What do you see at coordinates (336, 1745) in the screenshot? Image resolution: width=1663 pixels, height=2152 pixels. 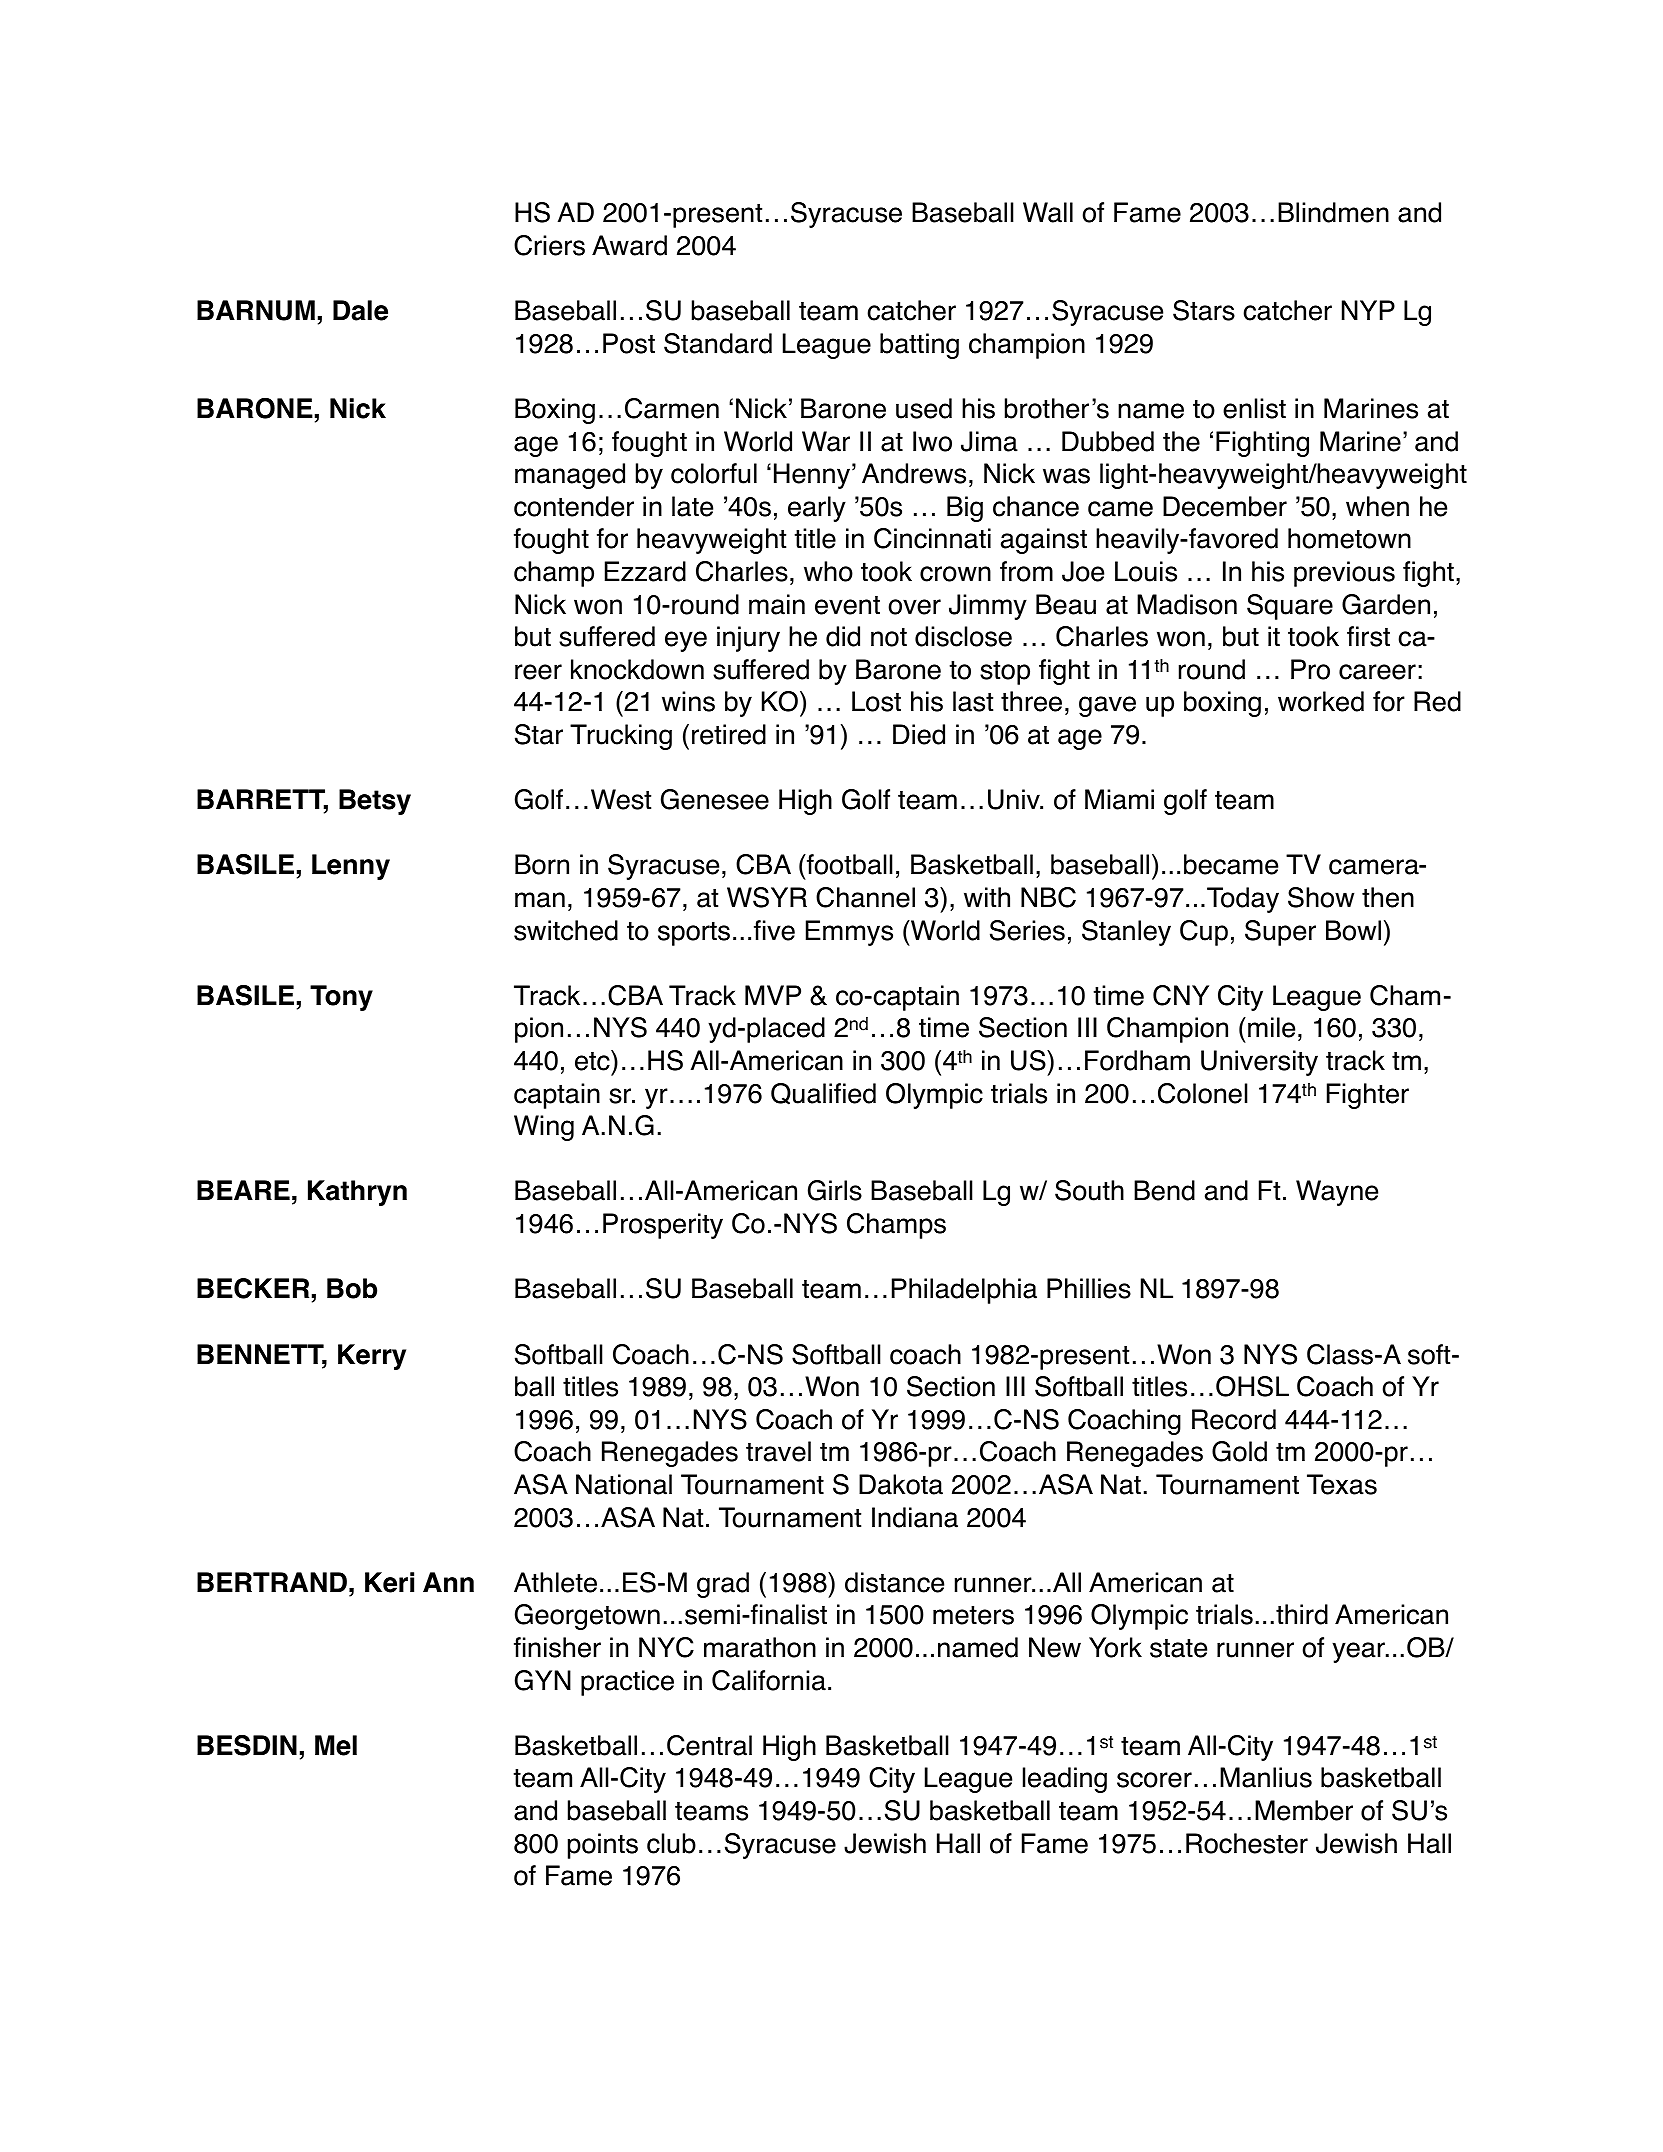 I see `Mel` at bounding box center [336, 1745].
